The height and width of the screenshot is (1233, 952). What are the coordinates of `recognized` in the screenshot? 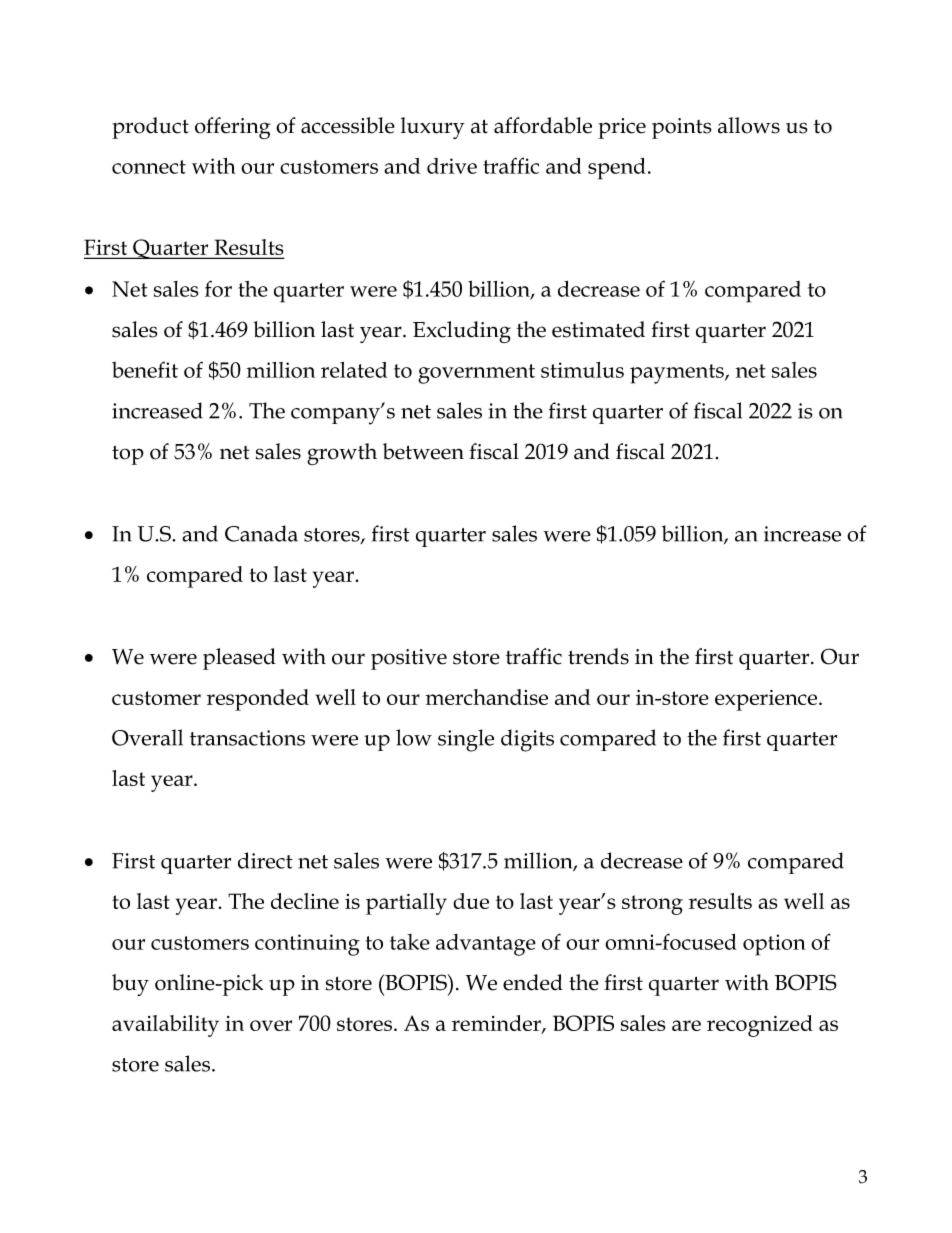 It's located at (760, 1026).
